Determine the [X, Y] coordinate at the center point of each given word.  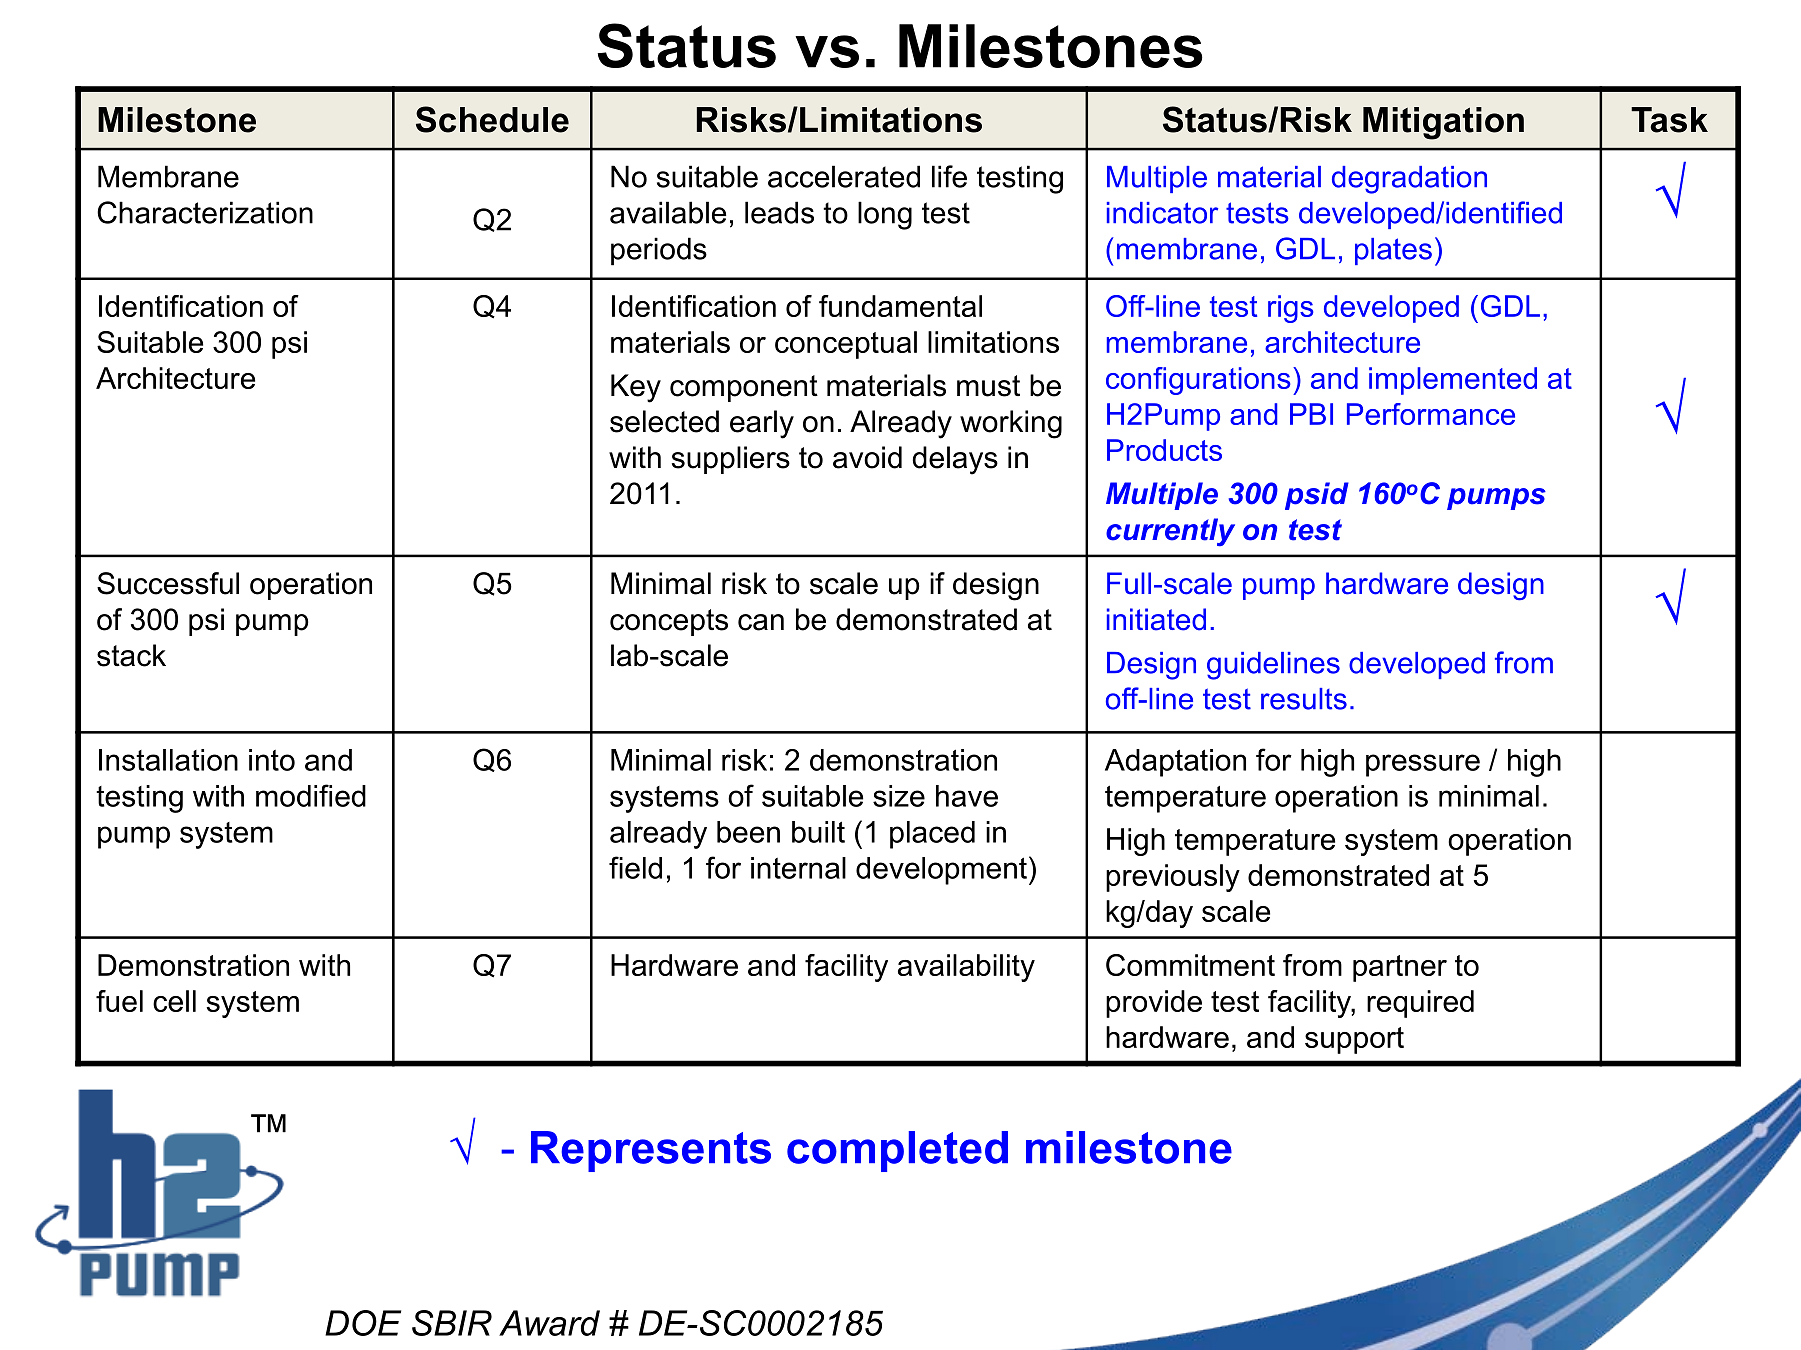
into [272, 760]
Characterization [205, 212]
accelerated [844, 176]
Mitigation [1443, 123]
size [899, 796]
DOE [363, 1323]
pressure [1423, 765]
